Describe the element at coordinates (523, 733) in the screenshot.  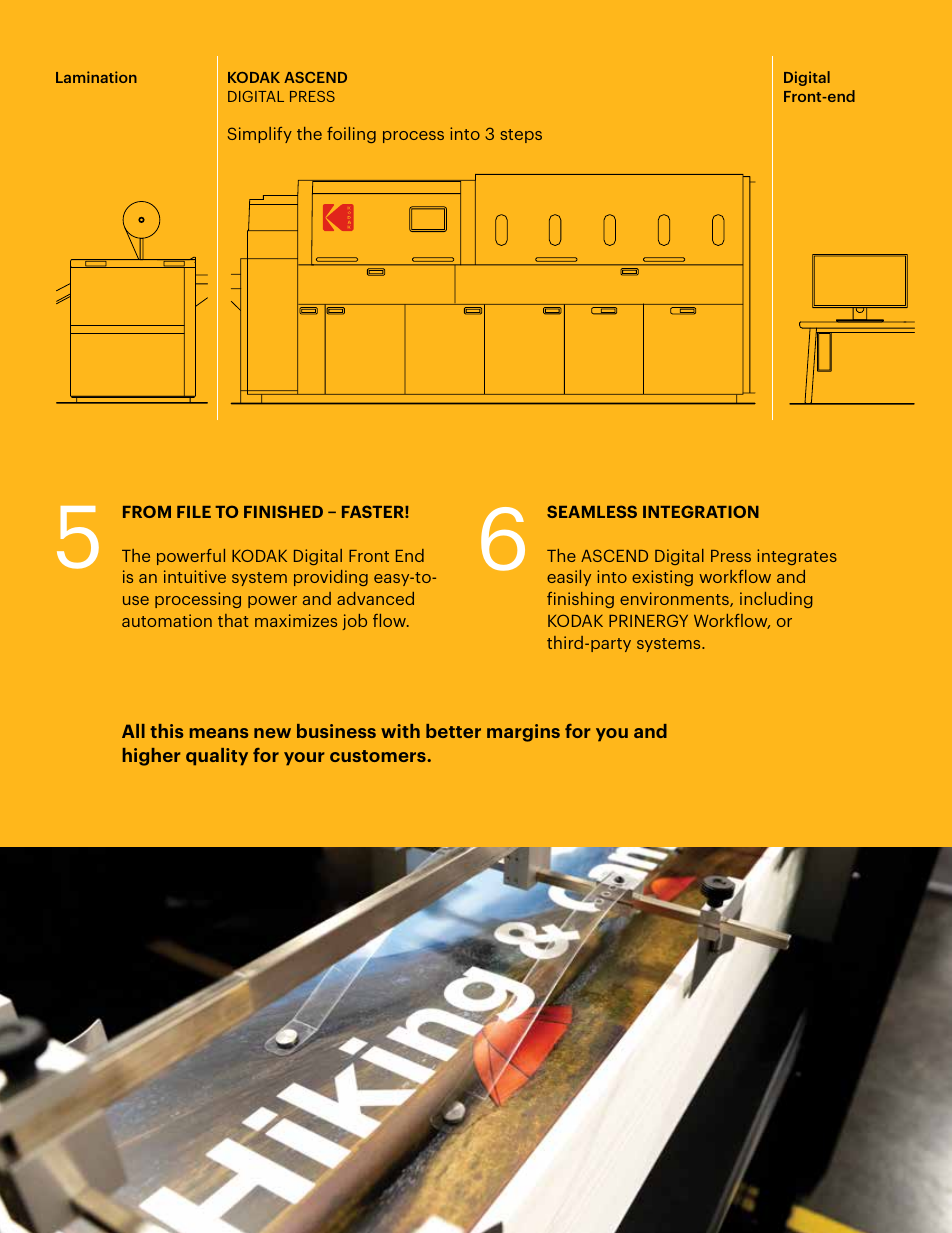
I see `margins` at that location.
